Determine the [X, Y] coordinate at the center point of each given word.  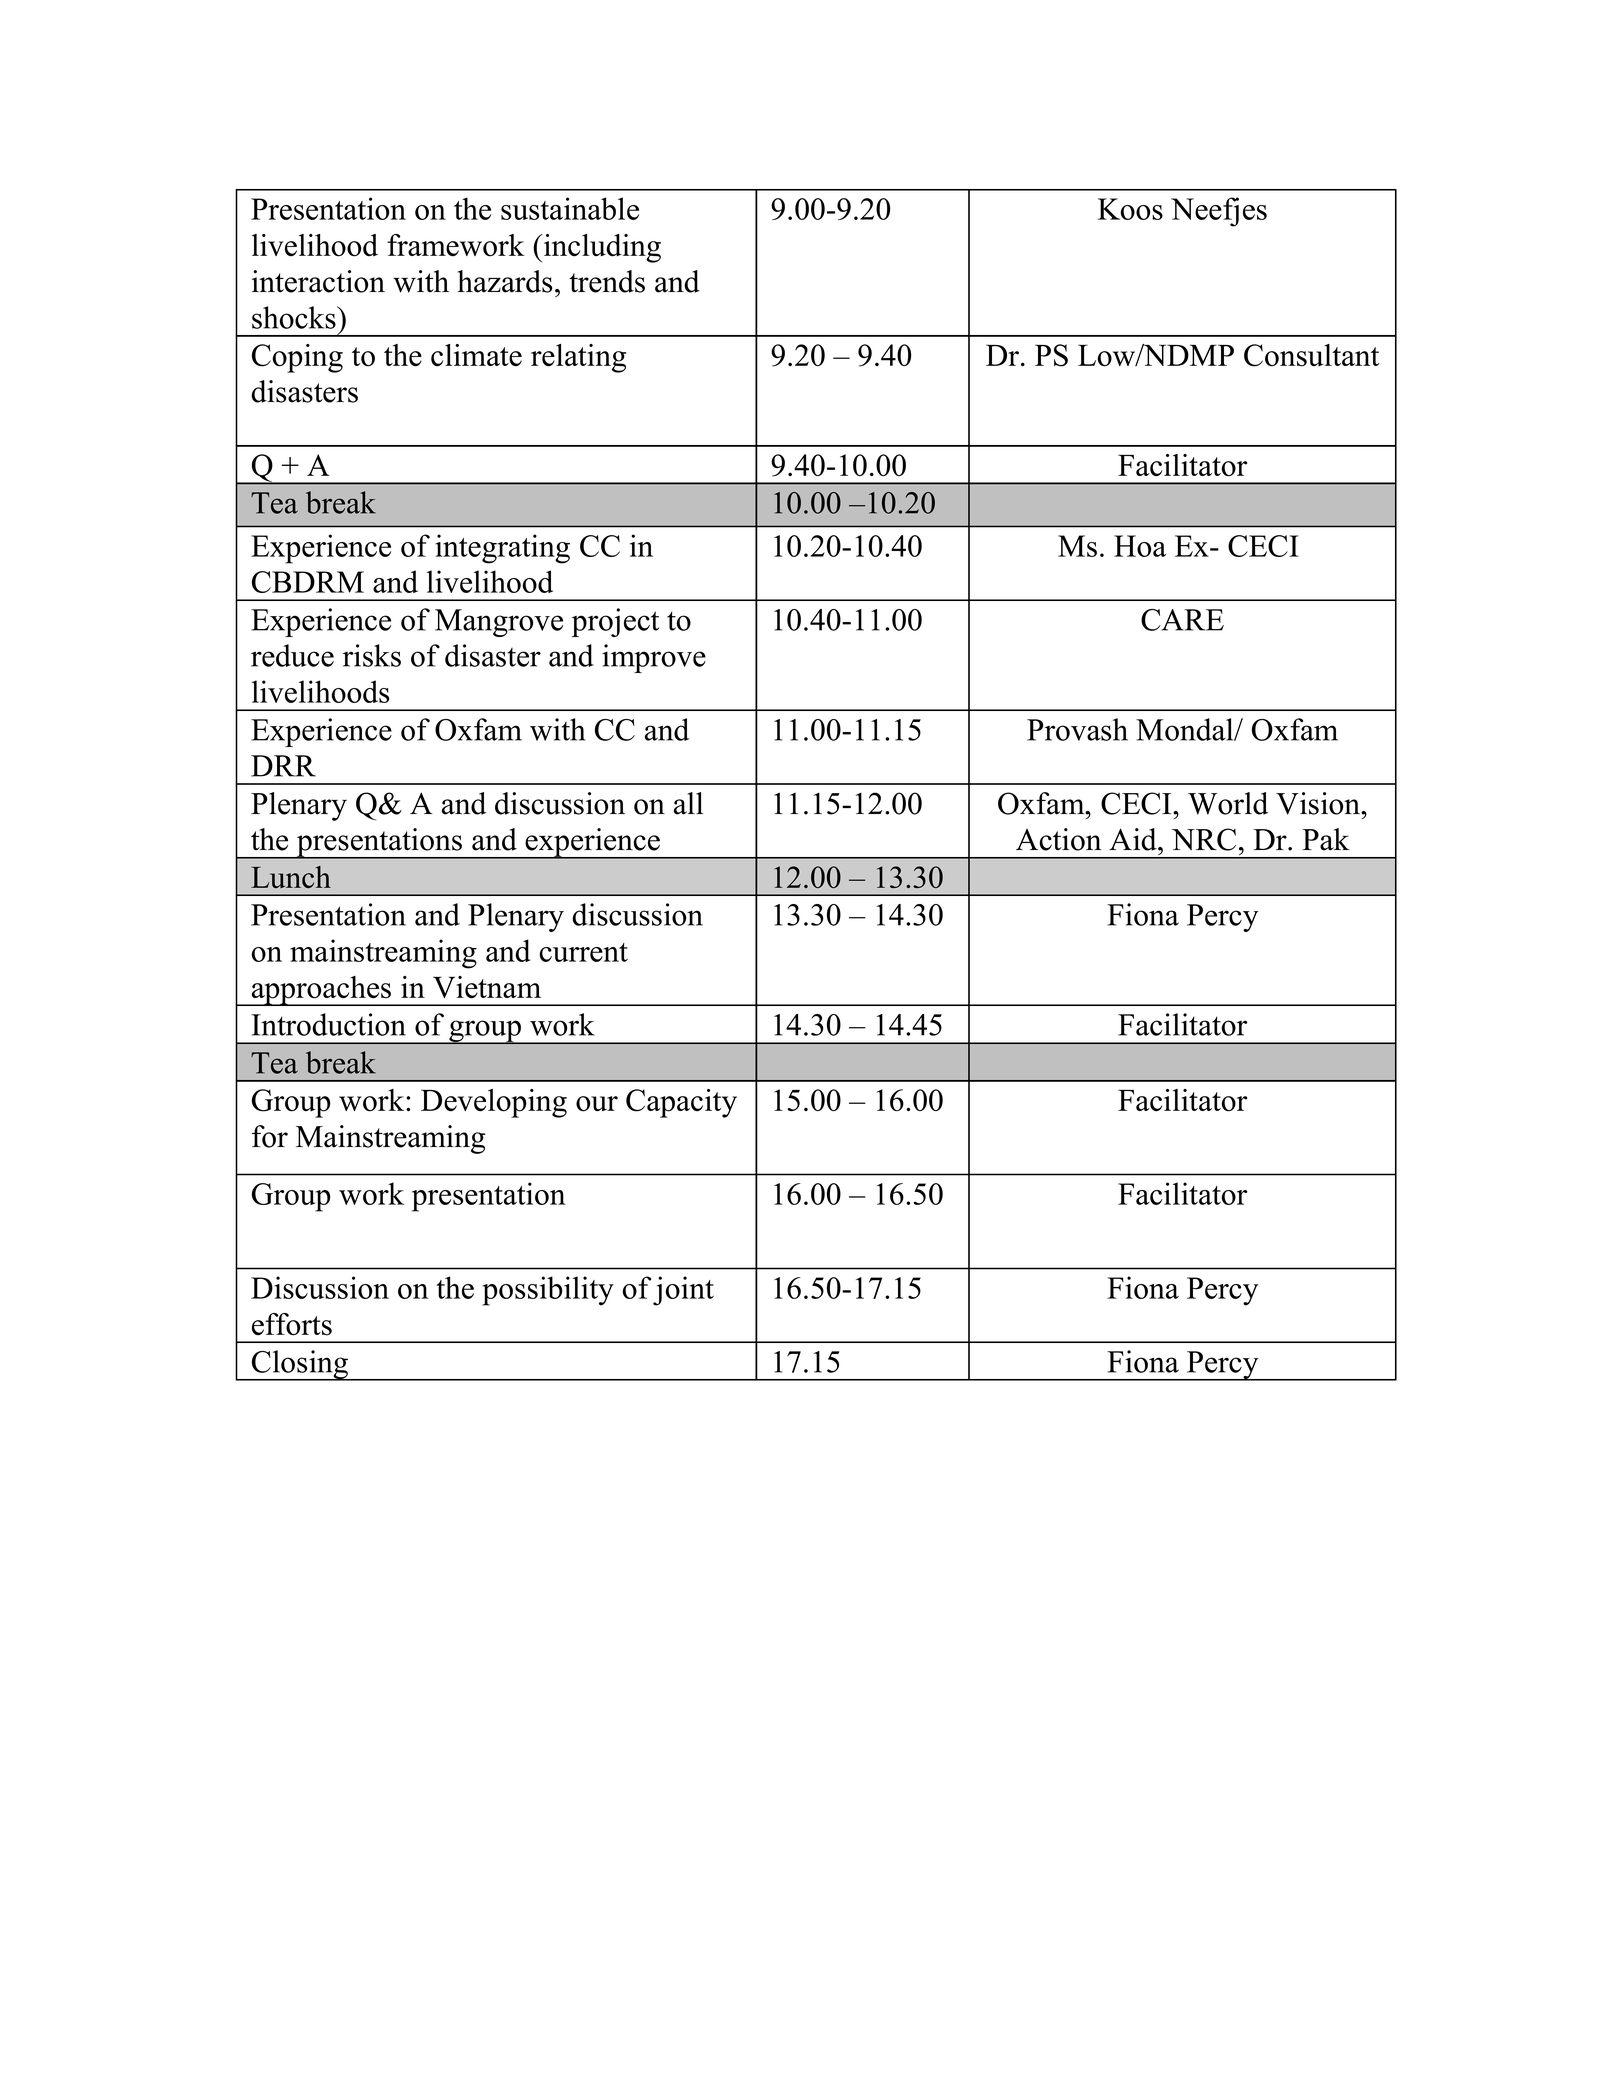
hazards [505, 281]
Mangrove [499, 623]
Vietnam [487, 987]
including [601, 248]
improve [654, 658]
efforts [292, 1324]
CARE [1182, 620]
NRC [1204, 839]
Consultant [1311, 355]
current [583, 952]
